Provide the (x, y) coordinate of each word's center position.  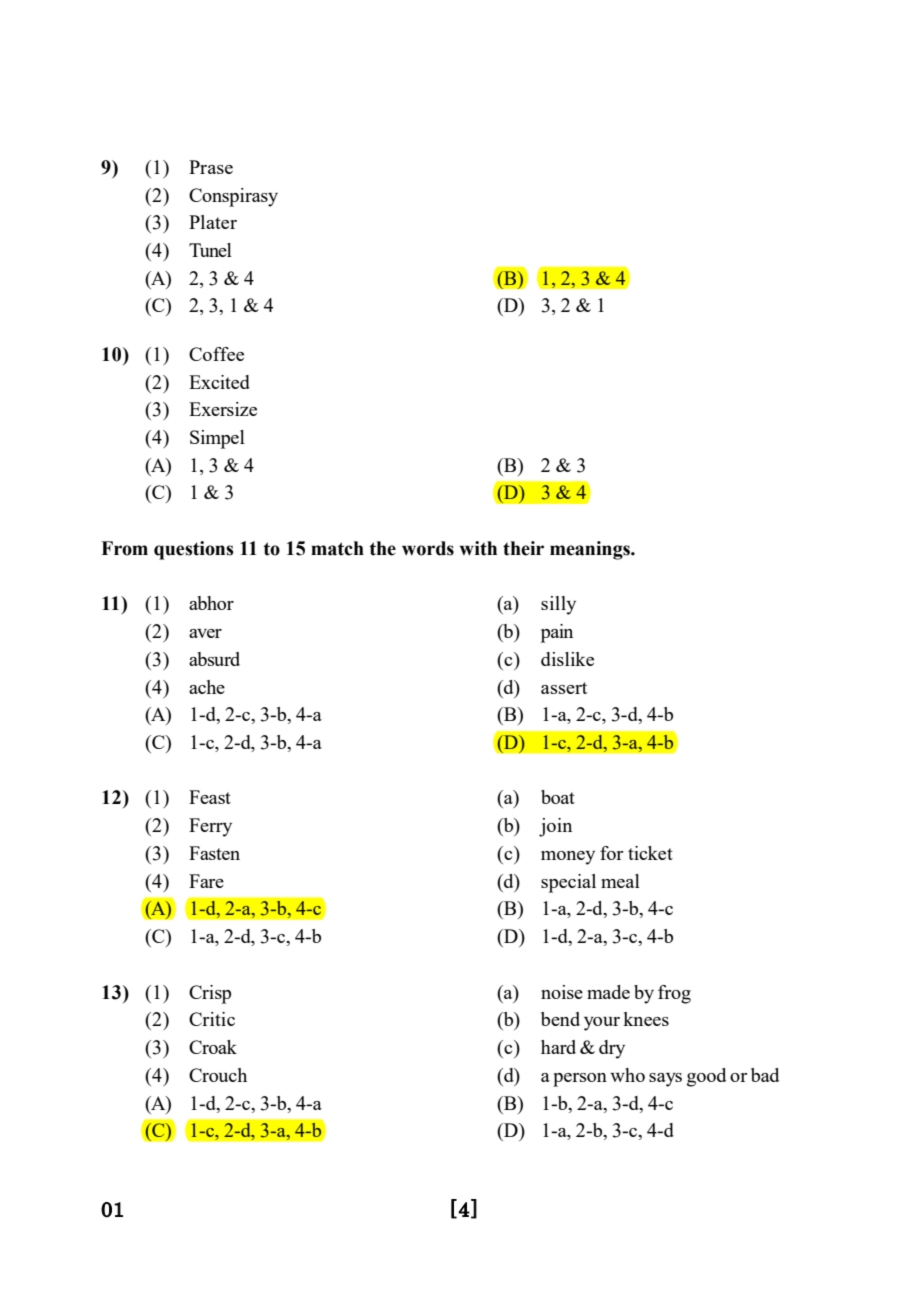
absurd (214, 659)
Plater (213, 222)
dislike (567, 659)
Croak (213, 1047)
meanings (591, 550)
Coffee (216, 354)
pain (557, 633)
